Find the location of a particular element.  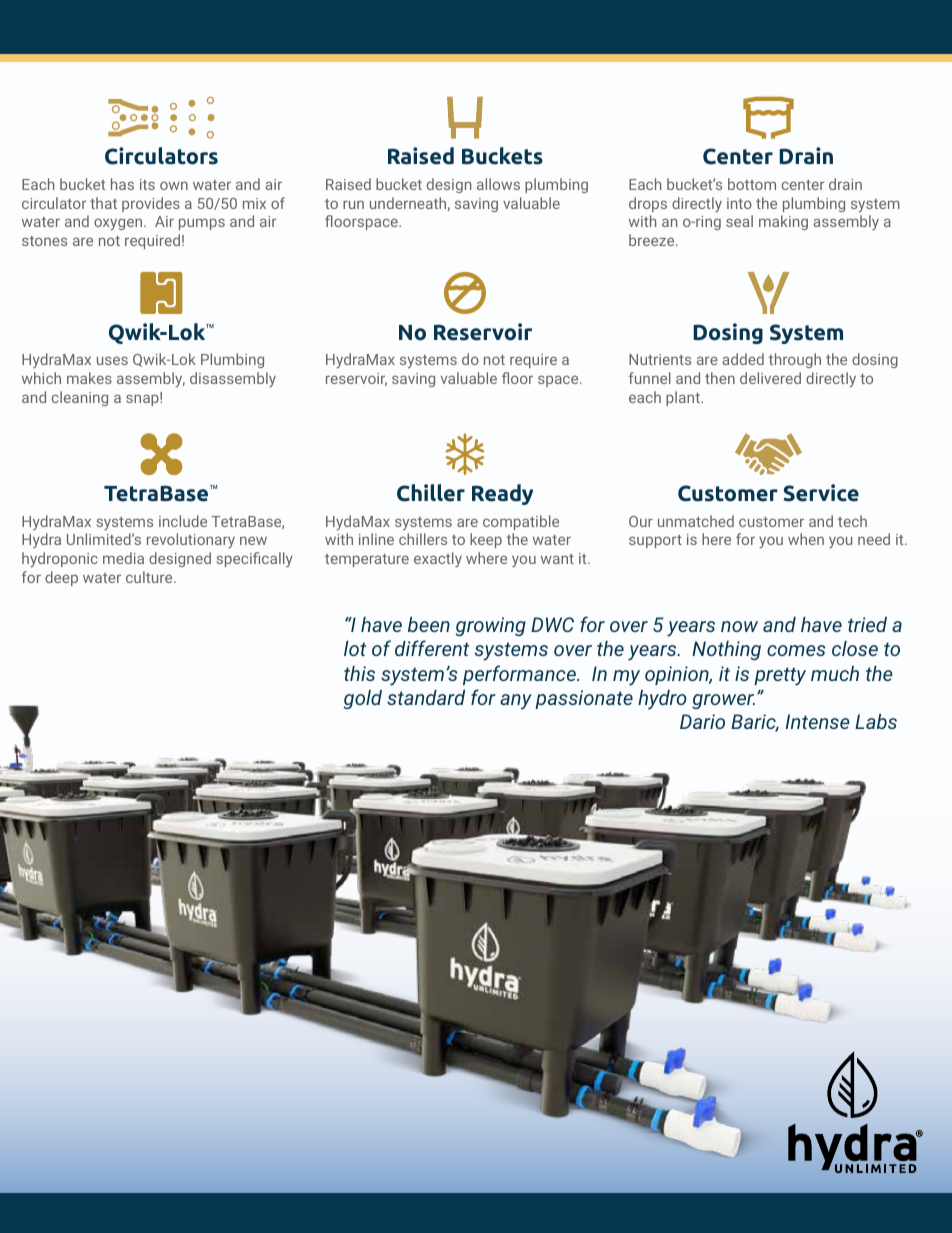

into is located at coordinates (739, 203).
